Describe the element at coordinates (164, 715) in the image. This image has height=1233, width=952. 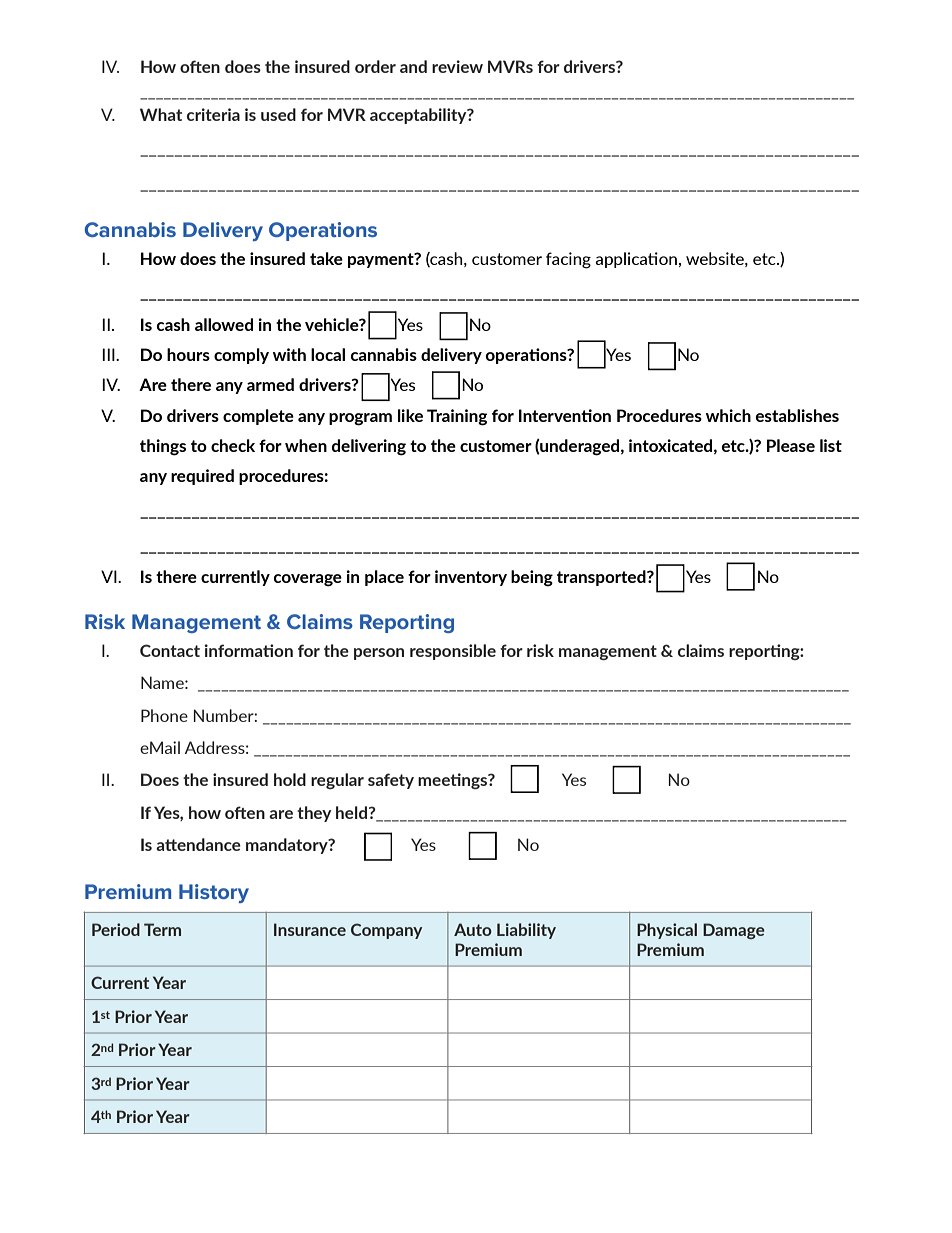
I see `Phone` at that location.
